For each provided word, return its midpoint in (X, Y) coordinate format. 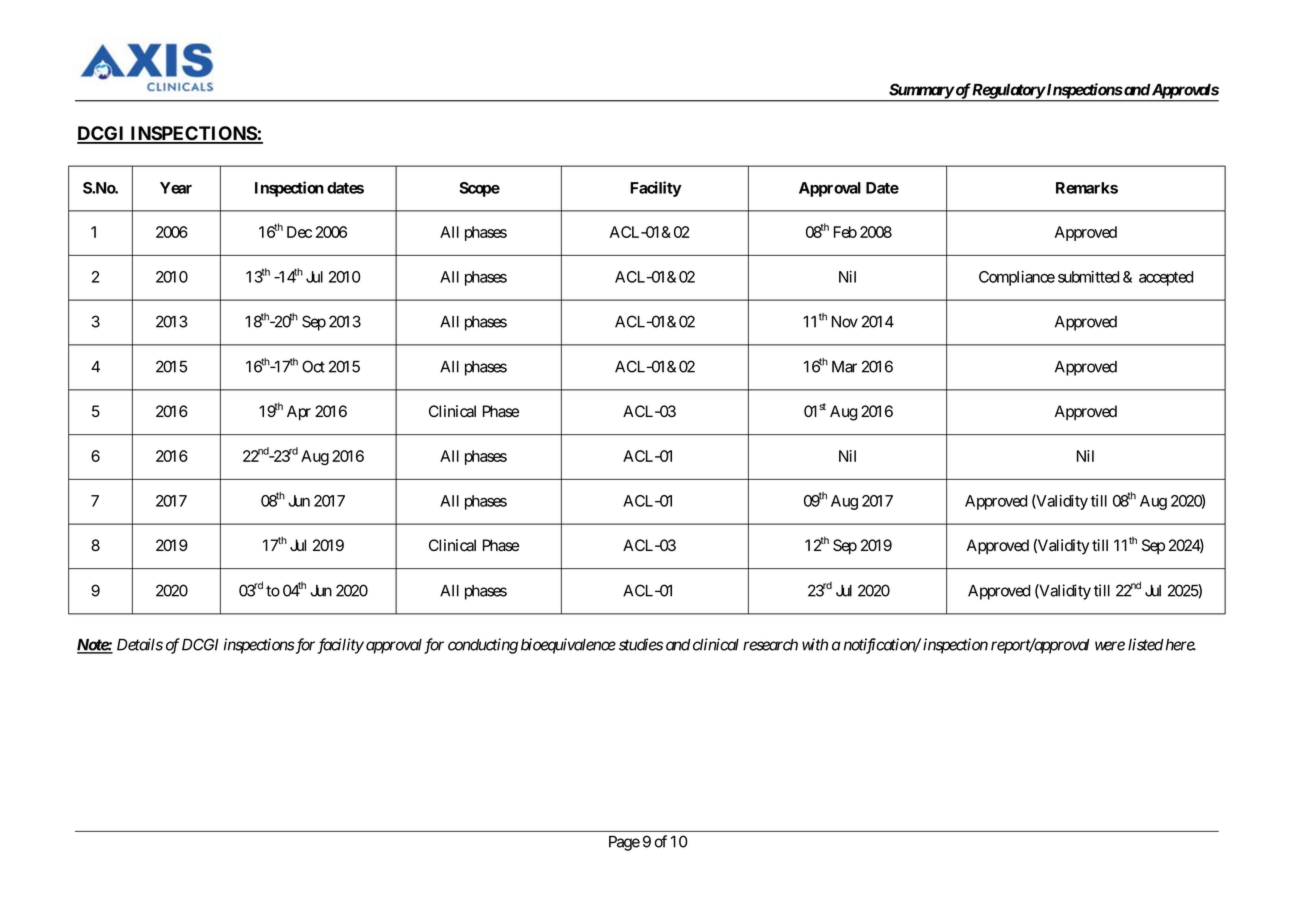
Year (176, 188)
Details (140, 644)
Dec (299, 232)
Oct (313, 366)
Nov (845, 322)
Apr (299, 413)
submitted (1088, 277)
